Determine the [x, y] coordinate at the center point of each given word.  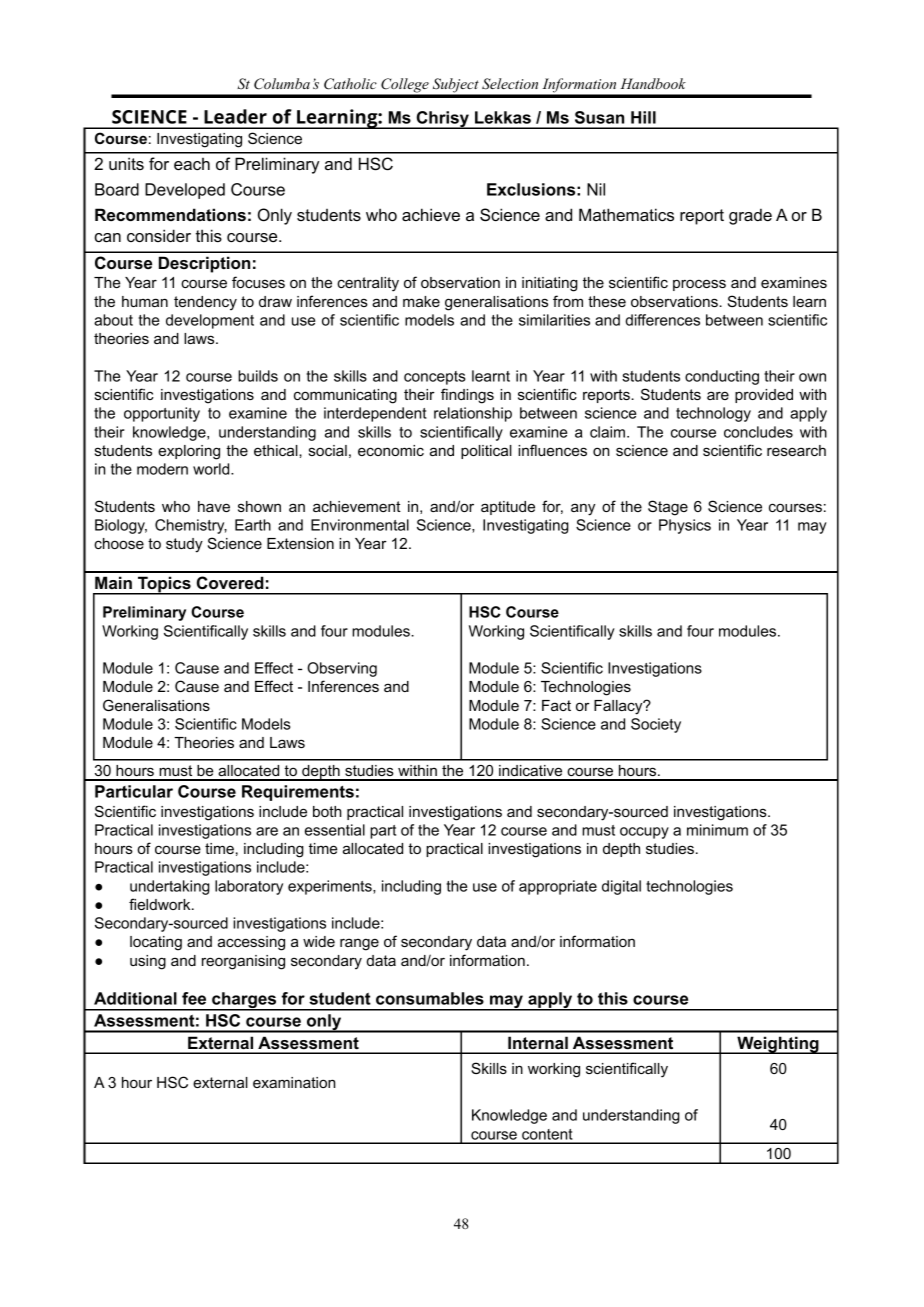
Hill [643, 117]
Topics [164, 585]
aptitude [508, 508]
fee [194, 998]
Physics [685, 526]
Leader [235, 116]
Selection [510, 84]
